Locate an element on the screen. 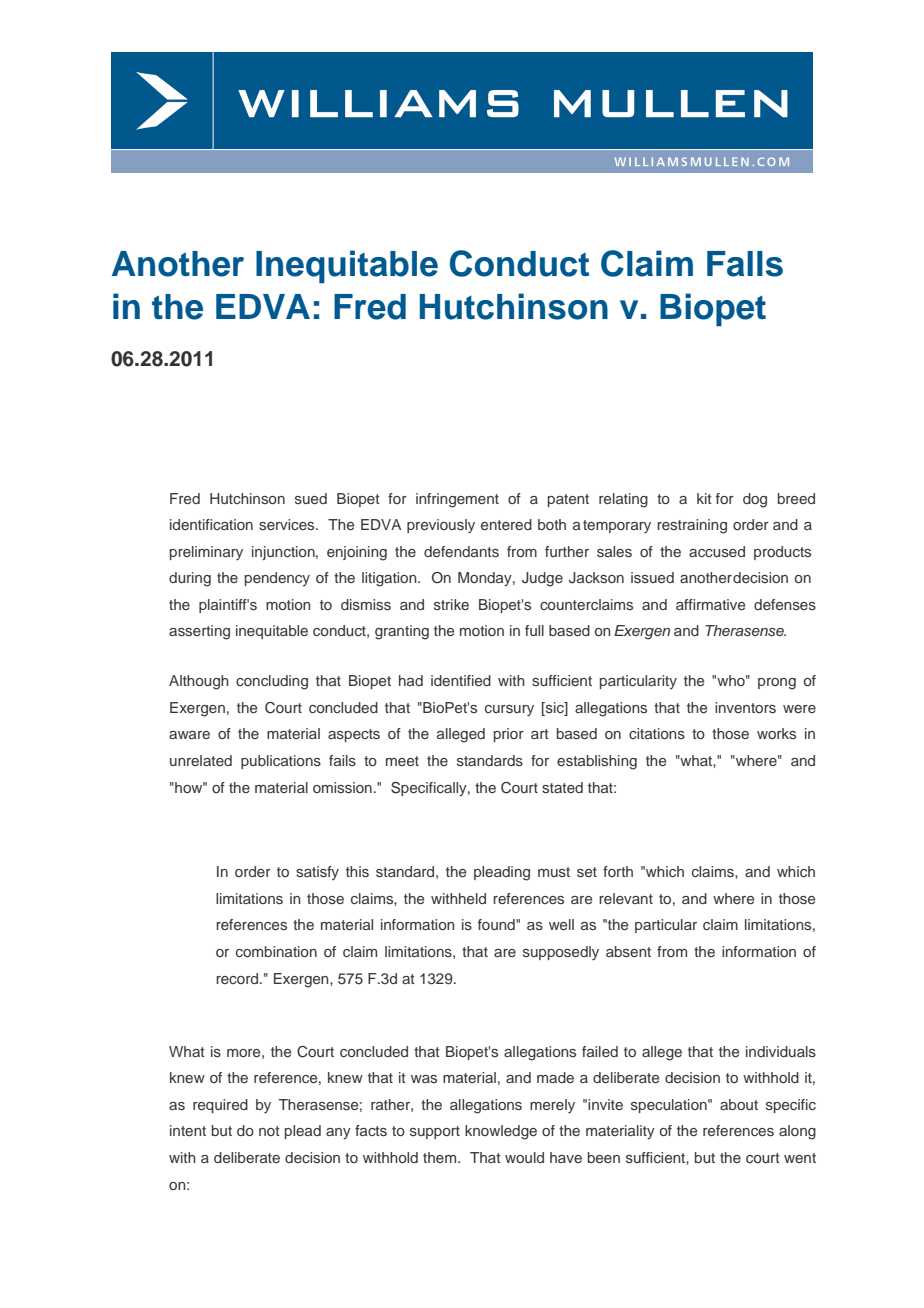 The image size is (924, 1308). kit is located at coordinates (704, 498).
